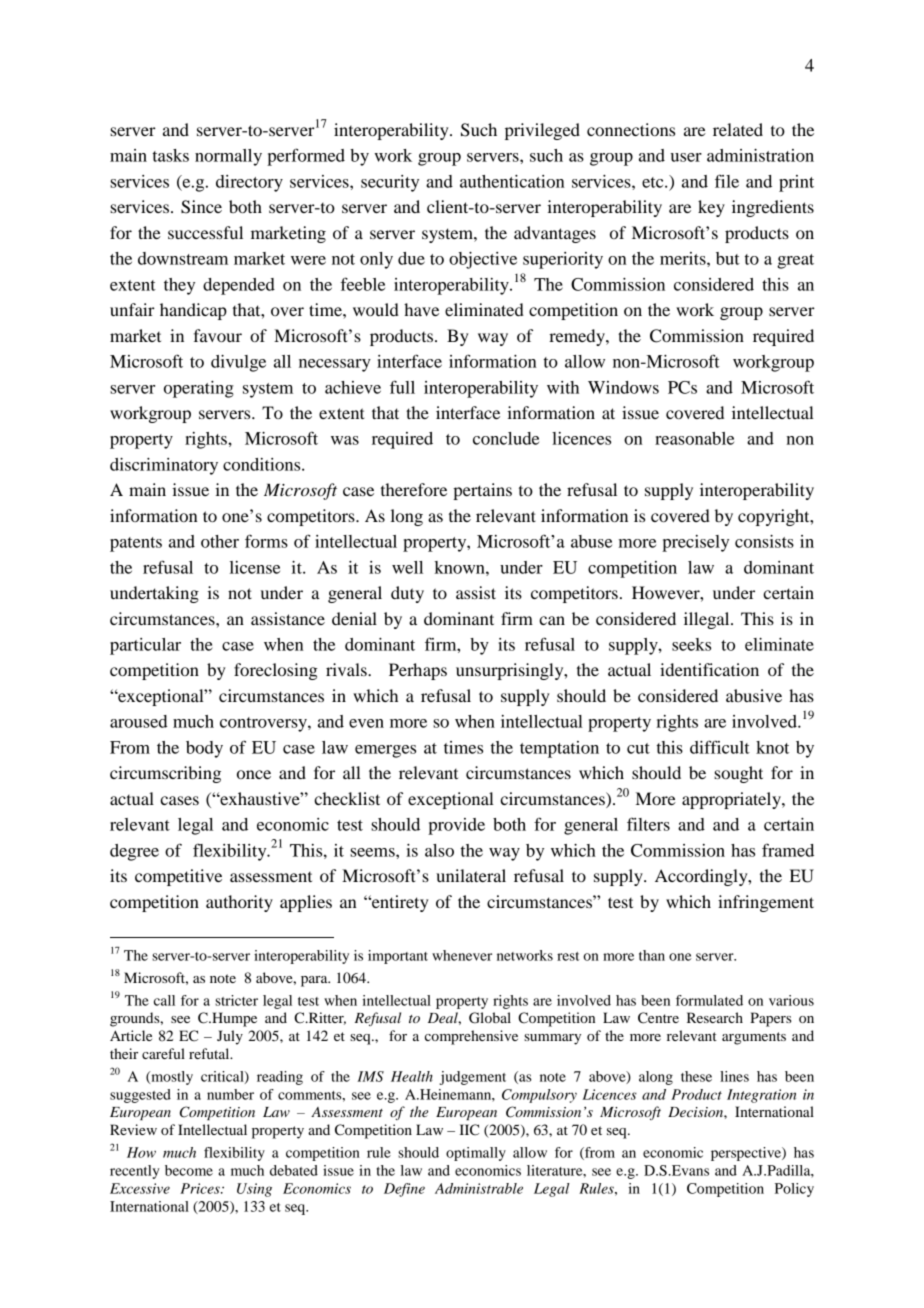 The width and height of the screenshot is (924, 1308). What do you see at coordinates (732, 800) in the screenshot?
I see `appropriately` at bounding box center [732, 800].
